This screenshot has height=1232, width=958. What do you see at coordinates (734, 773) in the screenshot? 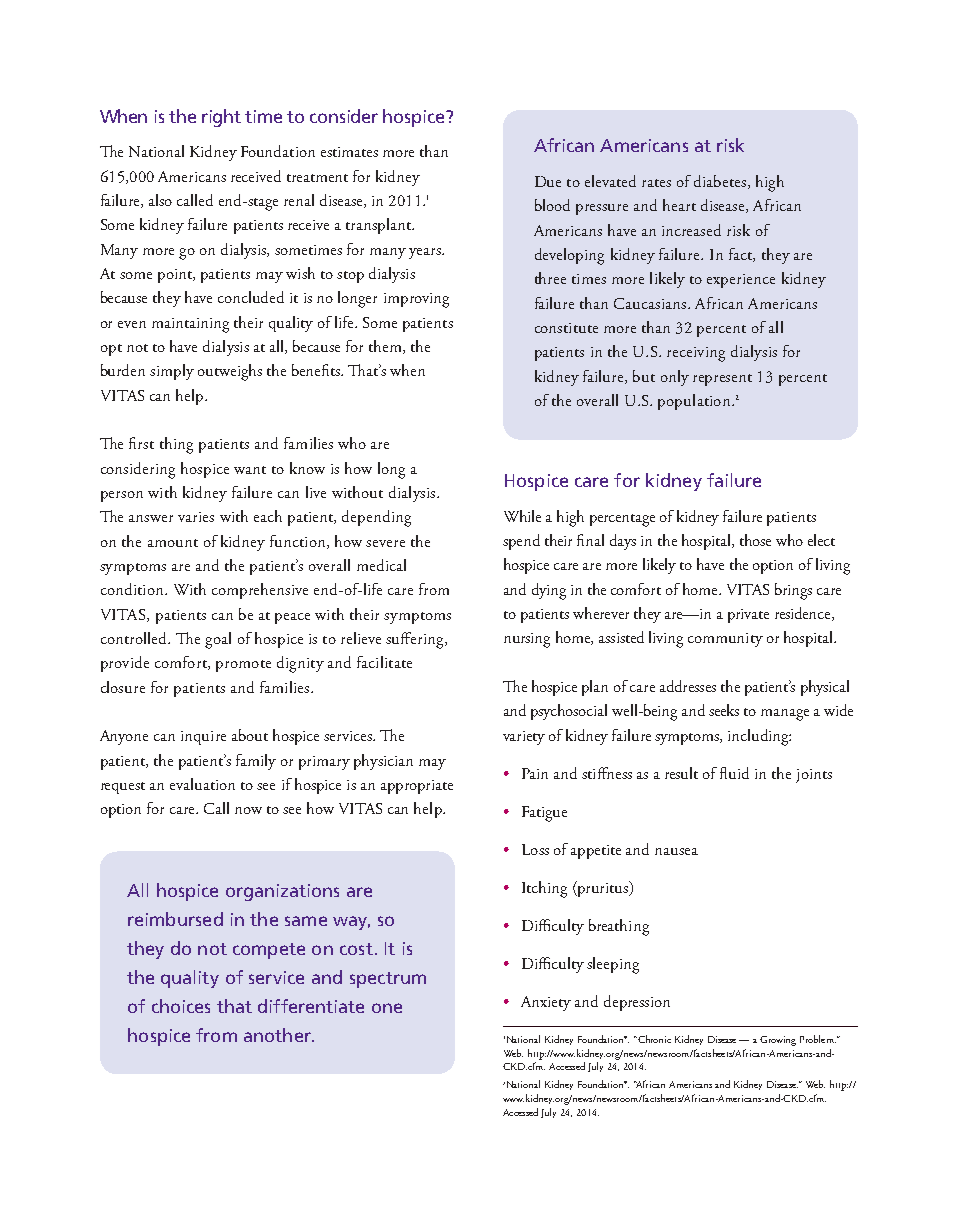
I see `fluid` at bounding box center [734, 773].
